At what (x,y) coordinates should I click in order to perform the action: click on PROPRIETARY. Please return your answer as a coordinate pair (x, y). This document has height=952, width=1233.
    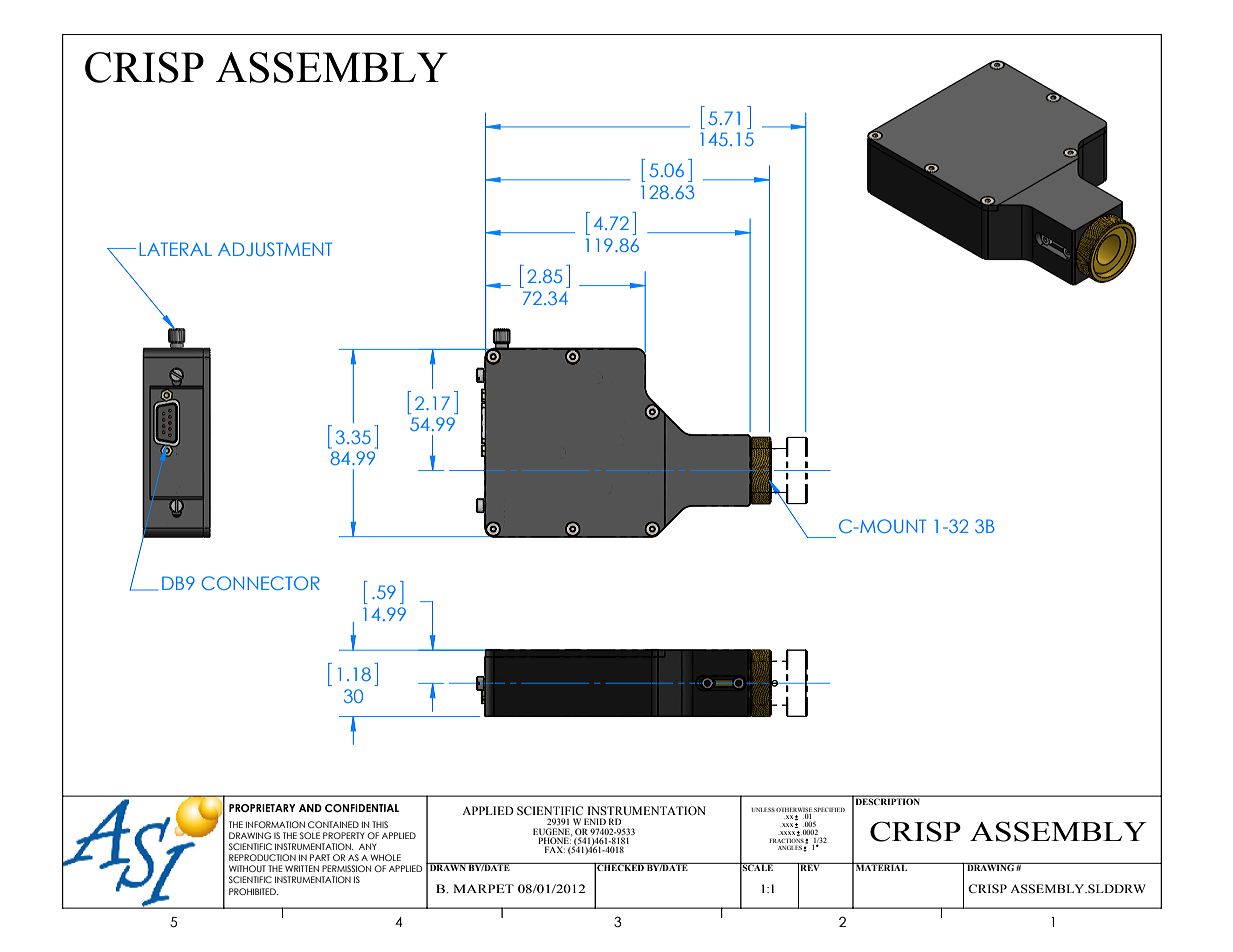
    Looking at the image, I should click on (262, 808).
